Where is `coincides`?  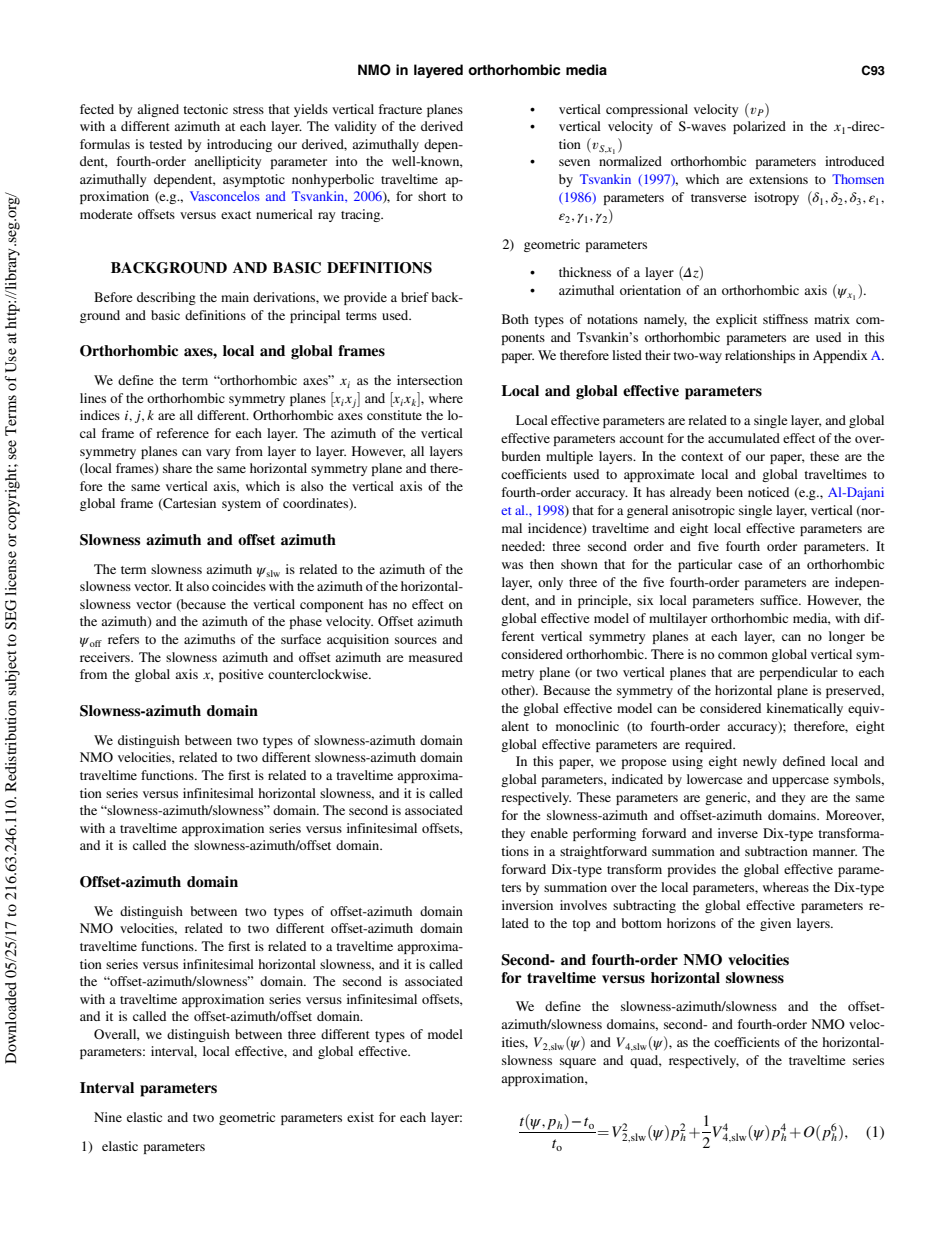 coincides is located at coordinates (239, 586).
